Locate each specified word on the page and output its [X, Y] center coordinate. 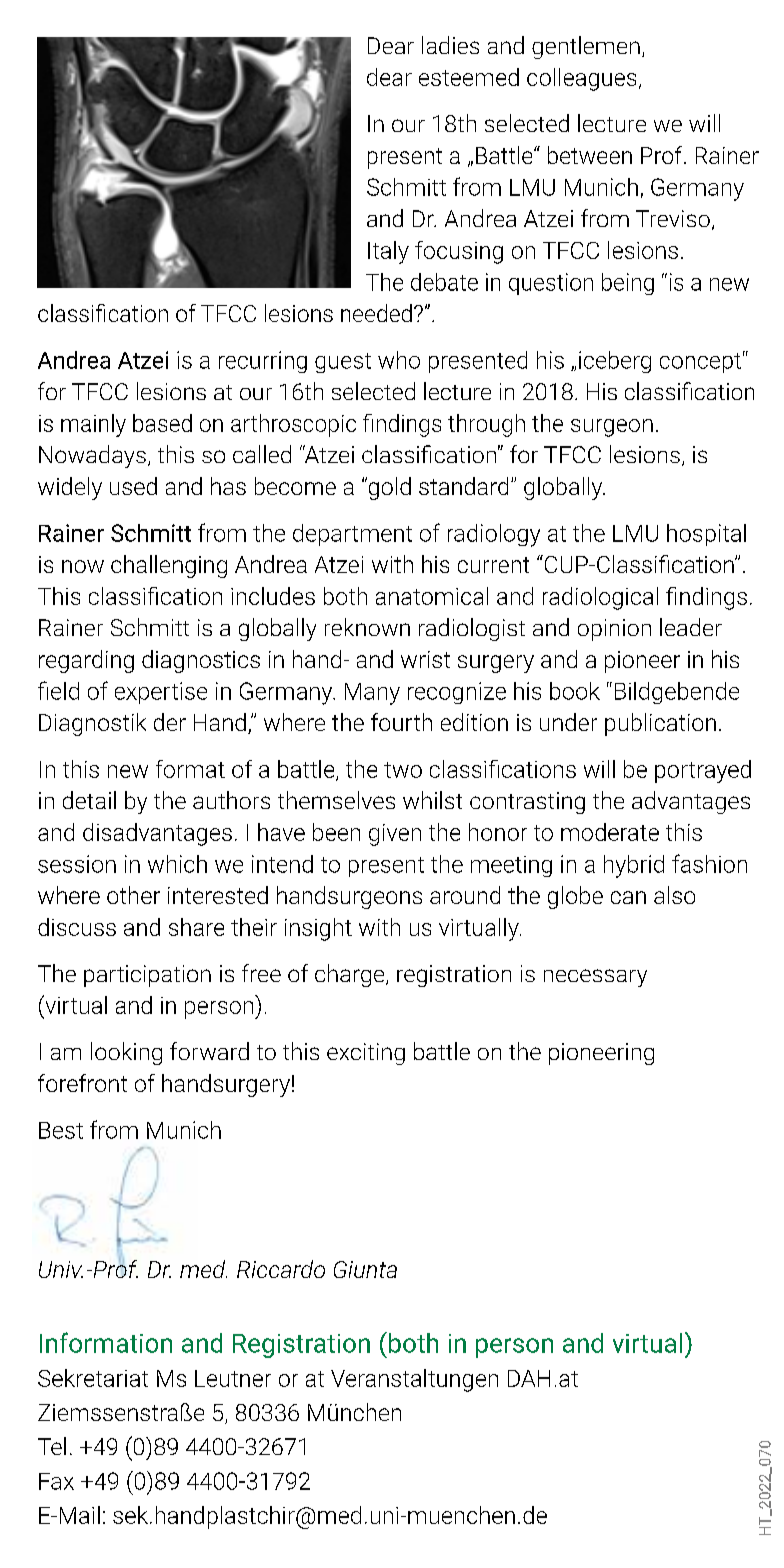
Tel [52, 1446]
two [403, 770]
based [162, 423]
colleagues [581, 79]
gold [388, 488]
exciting [366, 1054]
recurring [263, 362]
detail [89, 800]
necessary [595, 978]
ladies [450, 45]
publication [660, 724]
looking [126, 1053]
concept [700, 363]
